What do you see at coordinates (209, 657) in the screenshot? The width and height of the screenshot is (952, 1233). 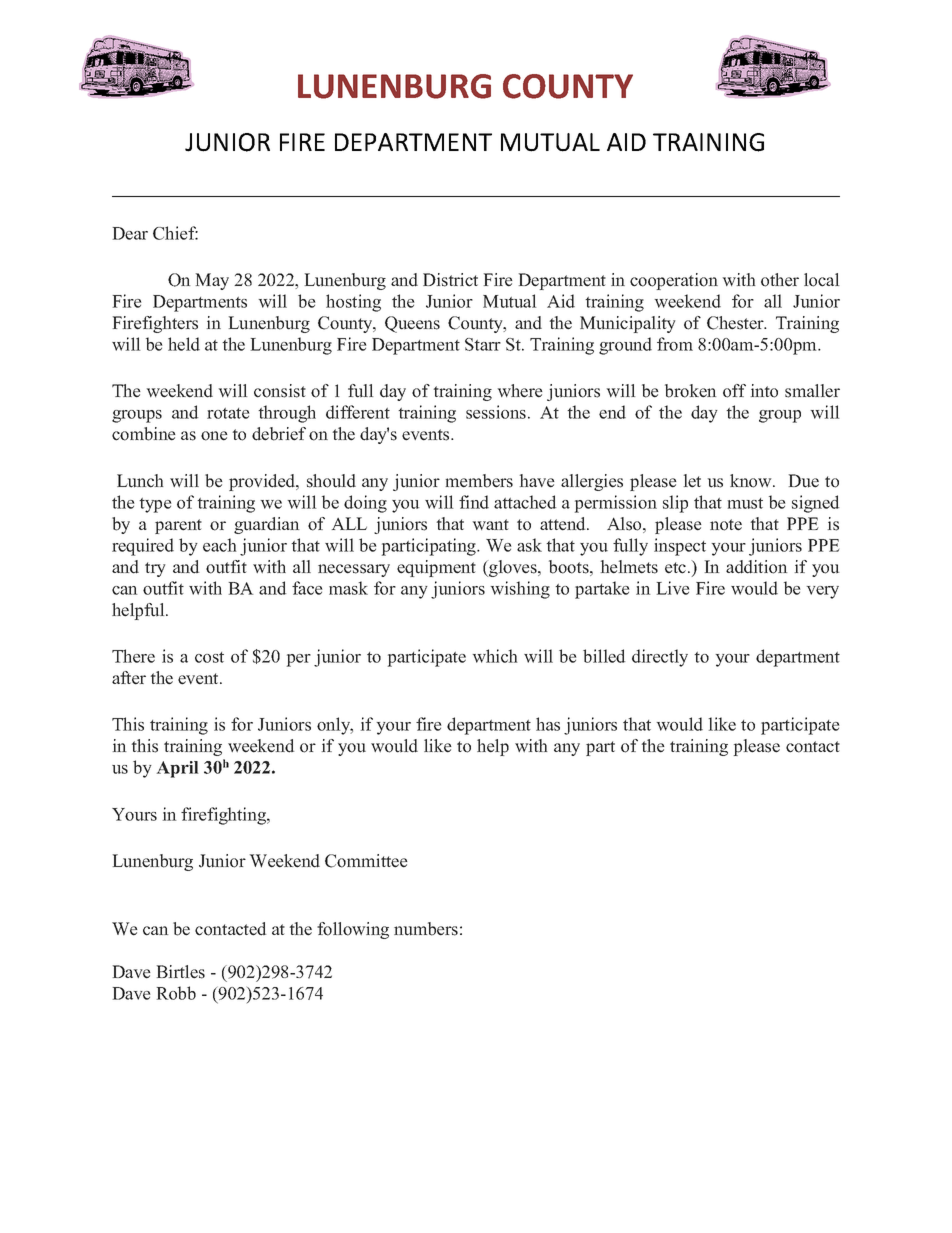 I see `cost` at bounding box center [209, 657].
